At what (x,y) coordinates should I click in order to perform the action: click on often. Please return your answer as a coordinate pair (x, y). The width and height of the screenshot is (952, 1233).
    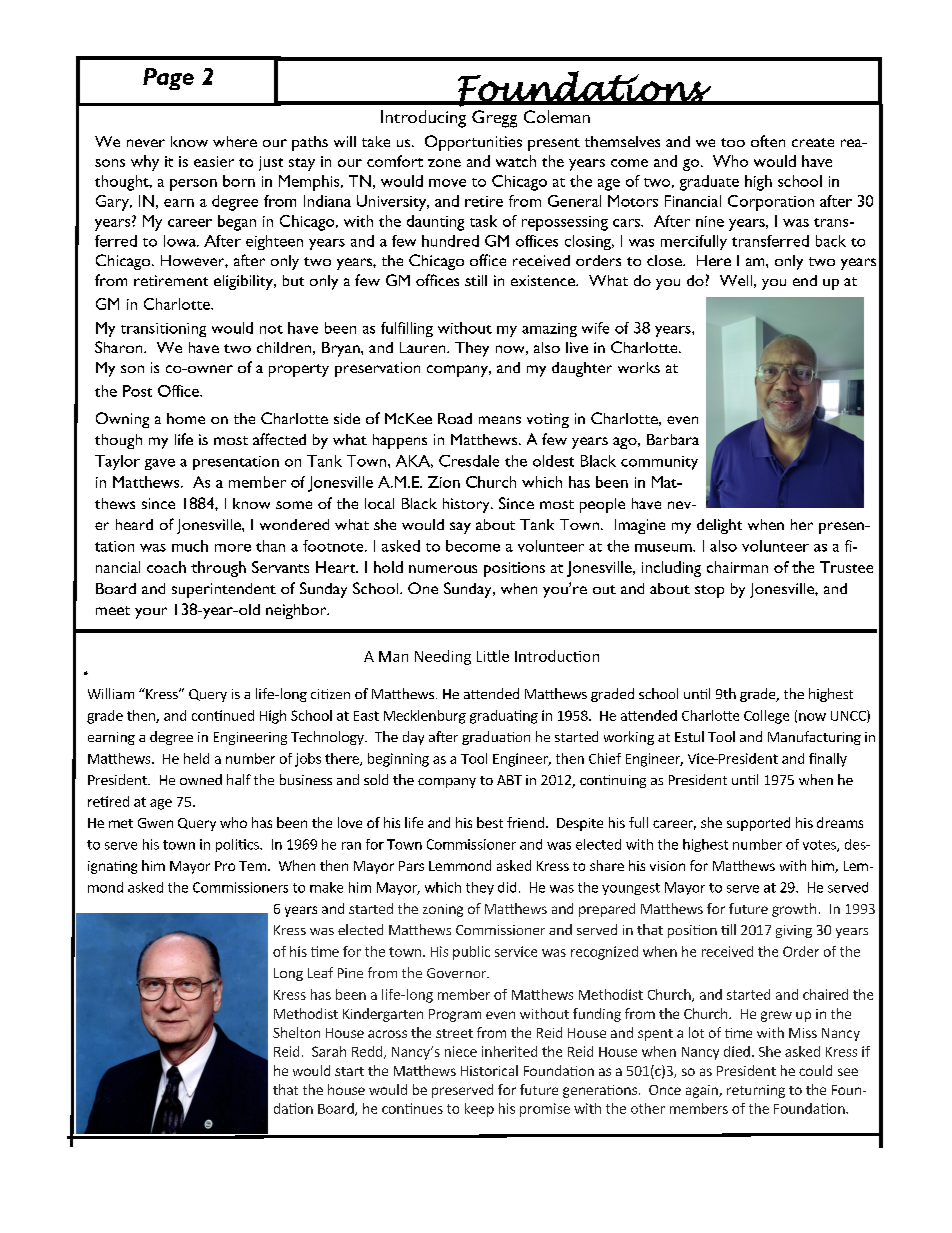
    Looking at the image, I should click on (768, 141).
